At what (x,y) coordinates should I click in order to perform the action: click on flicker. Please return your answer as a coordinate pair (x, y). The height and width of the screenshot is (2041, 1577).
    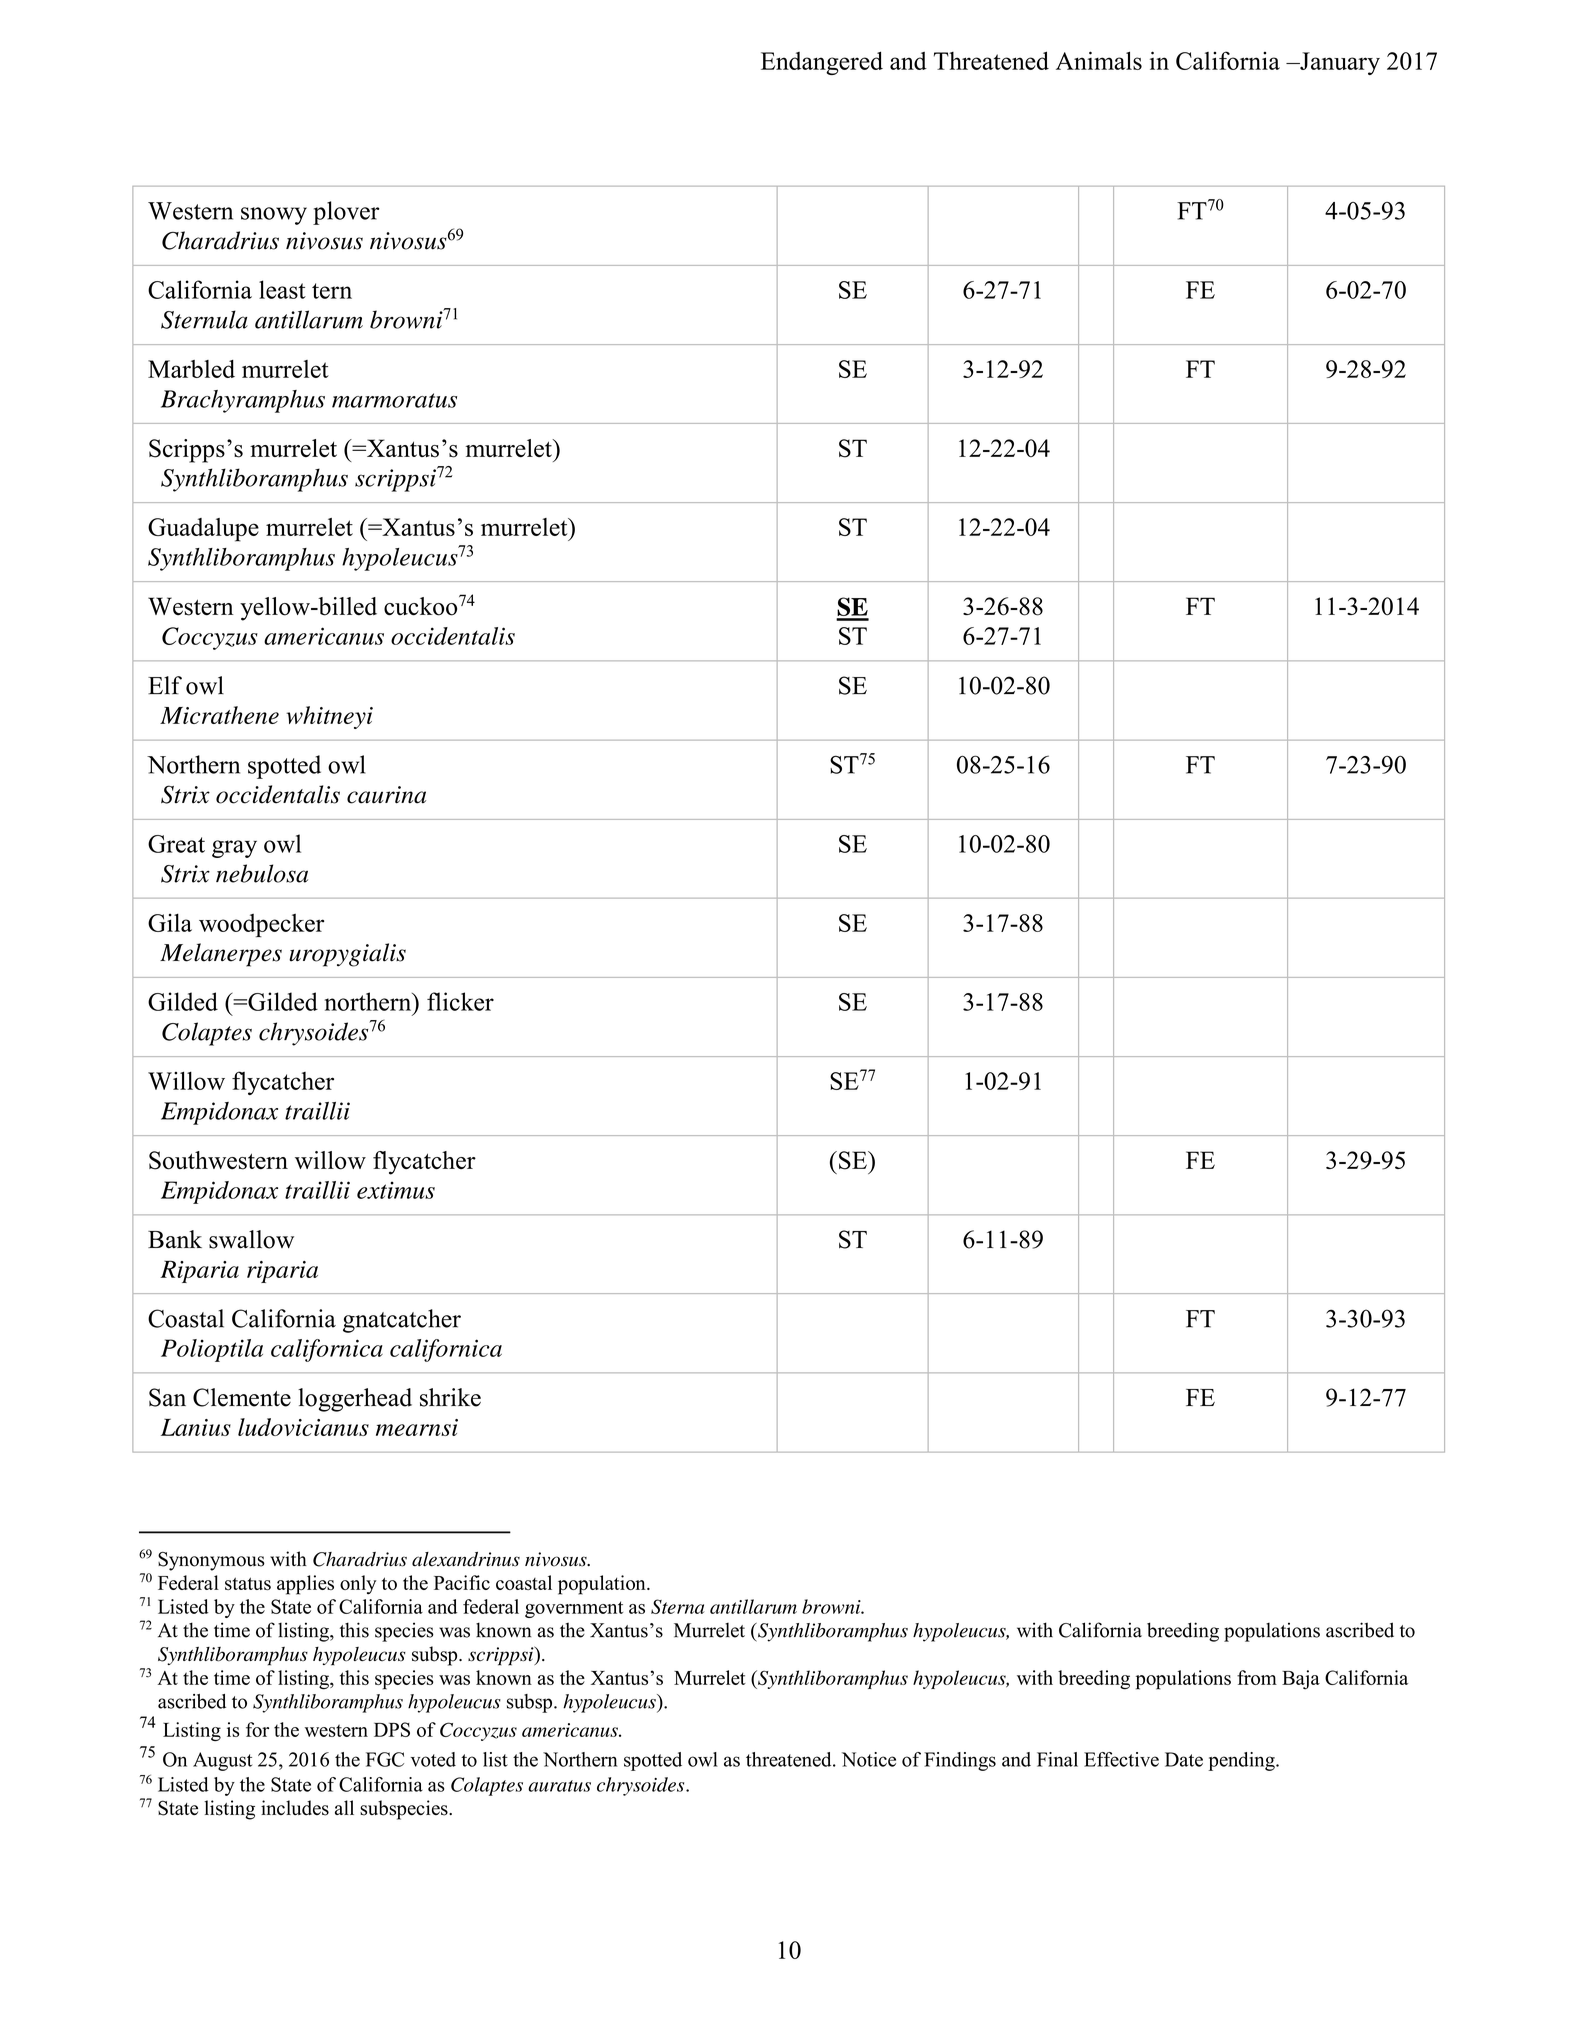
    Looking at the image, I should click on (460, 1001).
